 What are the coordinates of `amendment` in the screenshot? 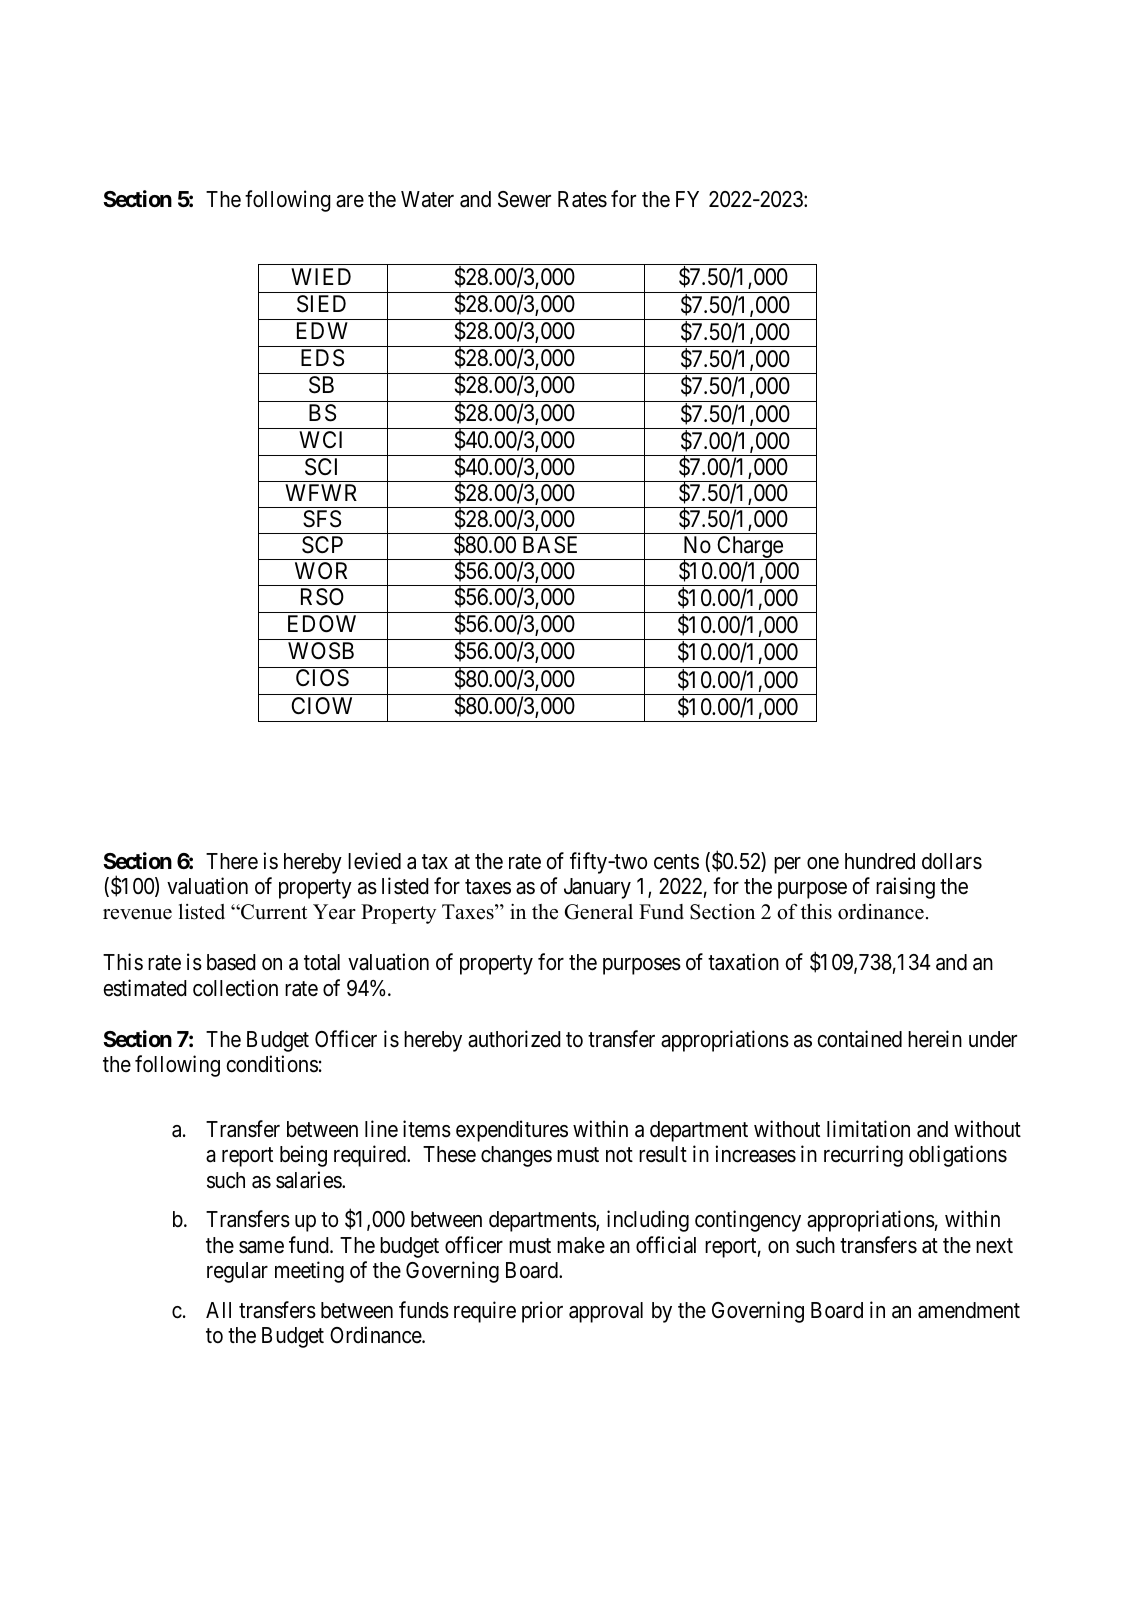 It's located at (969, 1310).
